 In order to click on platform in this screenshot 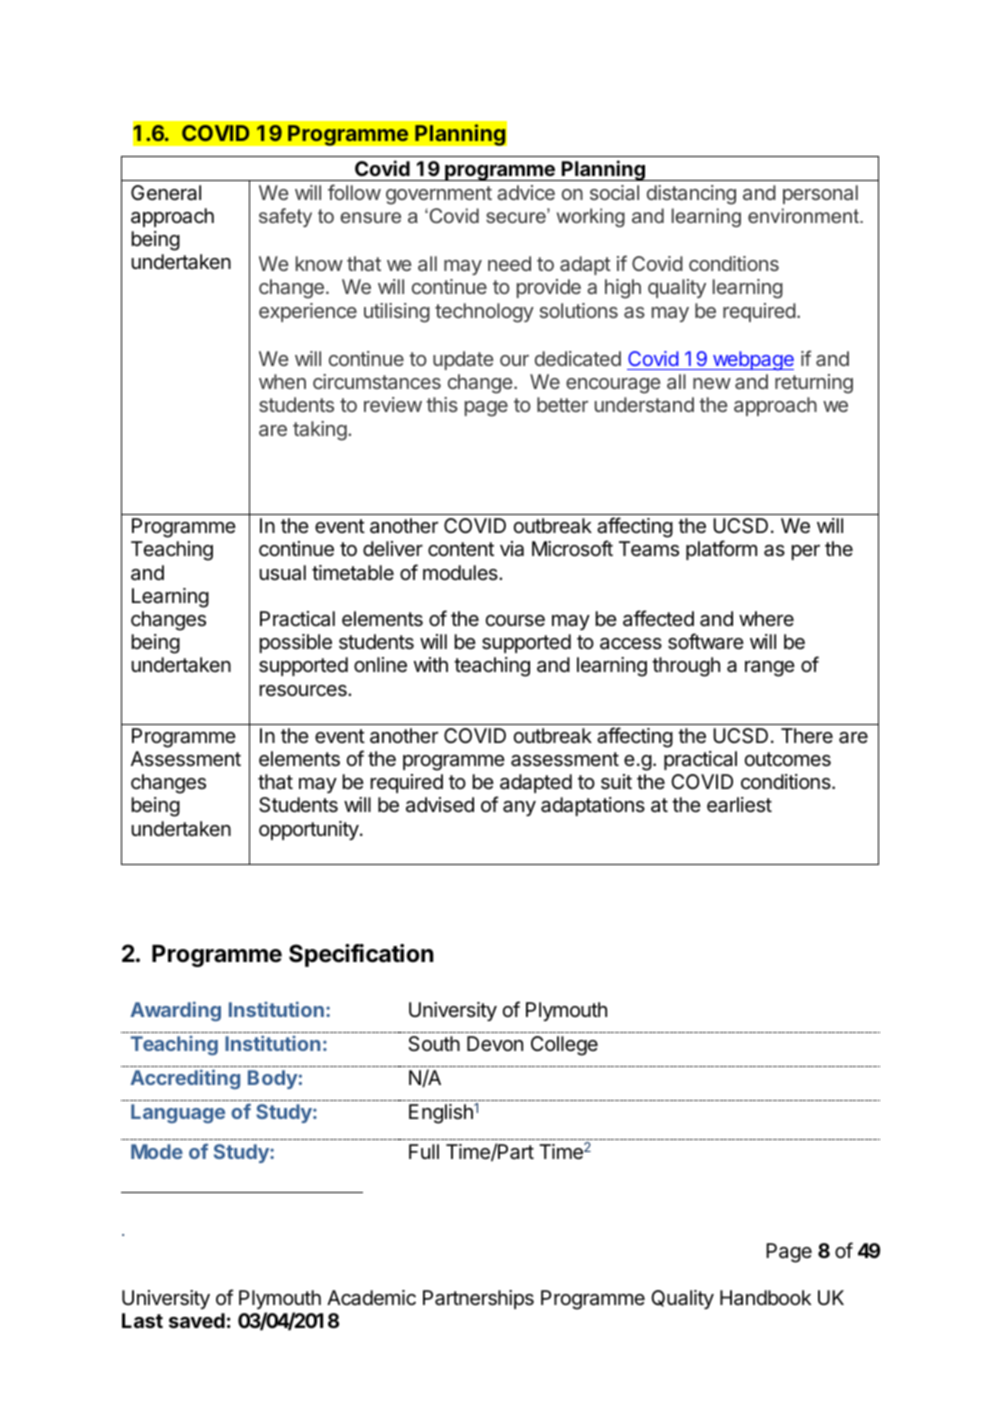, I will do `click(721, 550)`.
